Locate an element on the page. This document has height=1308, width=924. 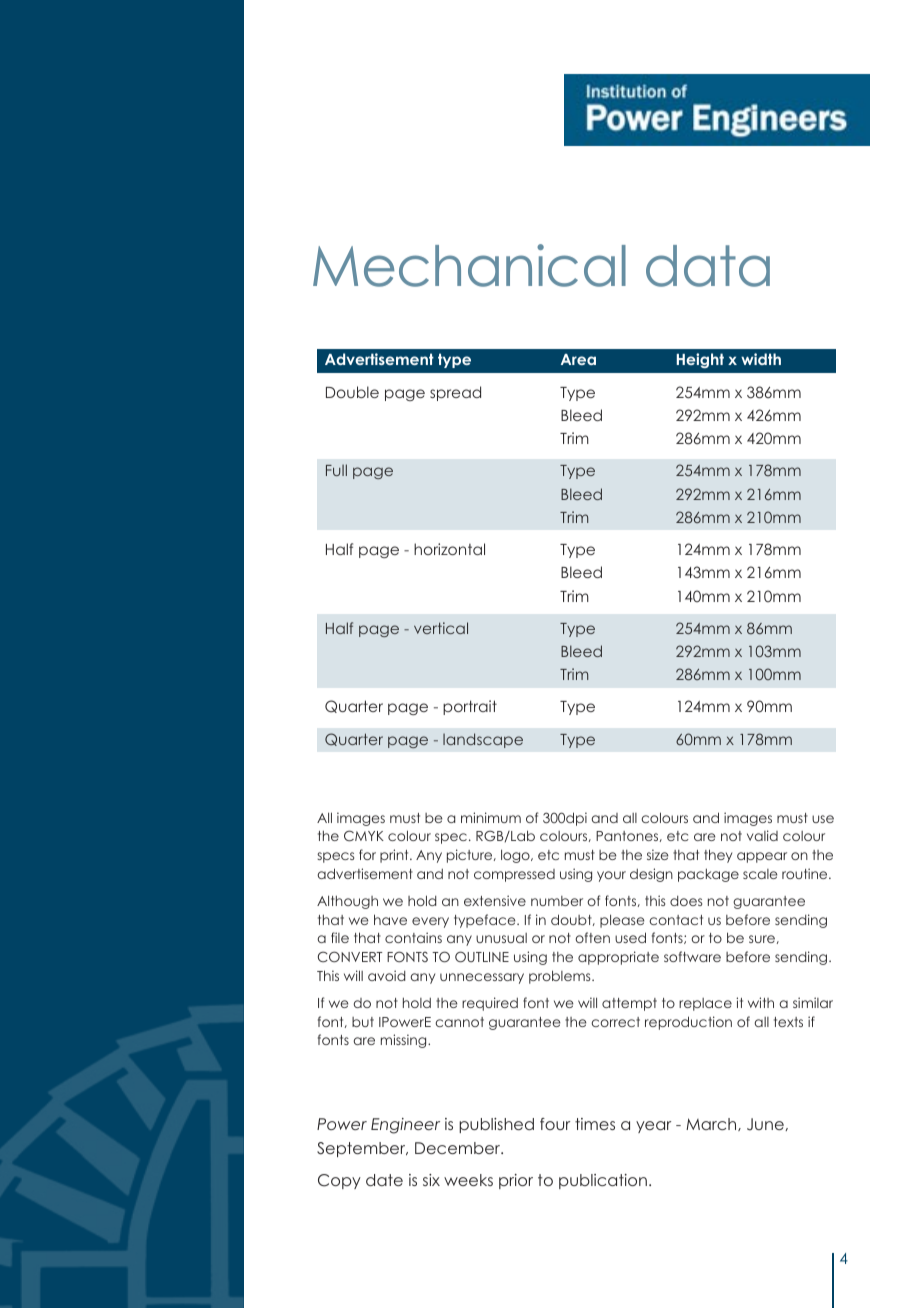
vertical is located at coordinates (441, 628).
